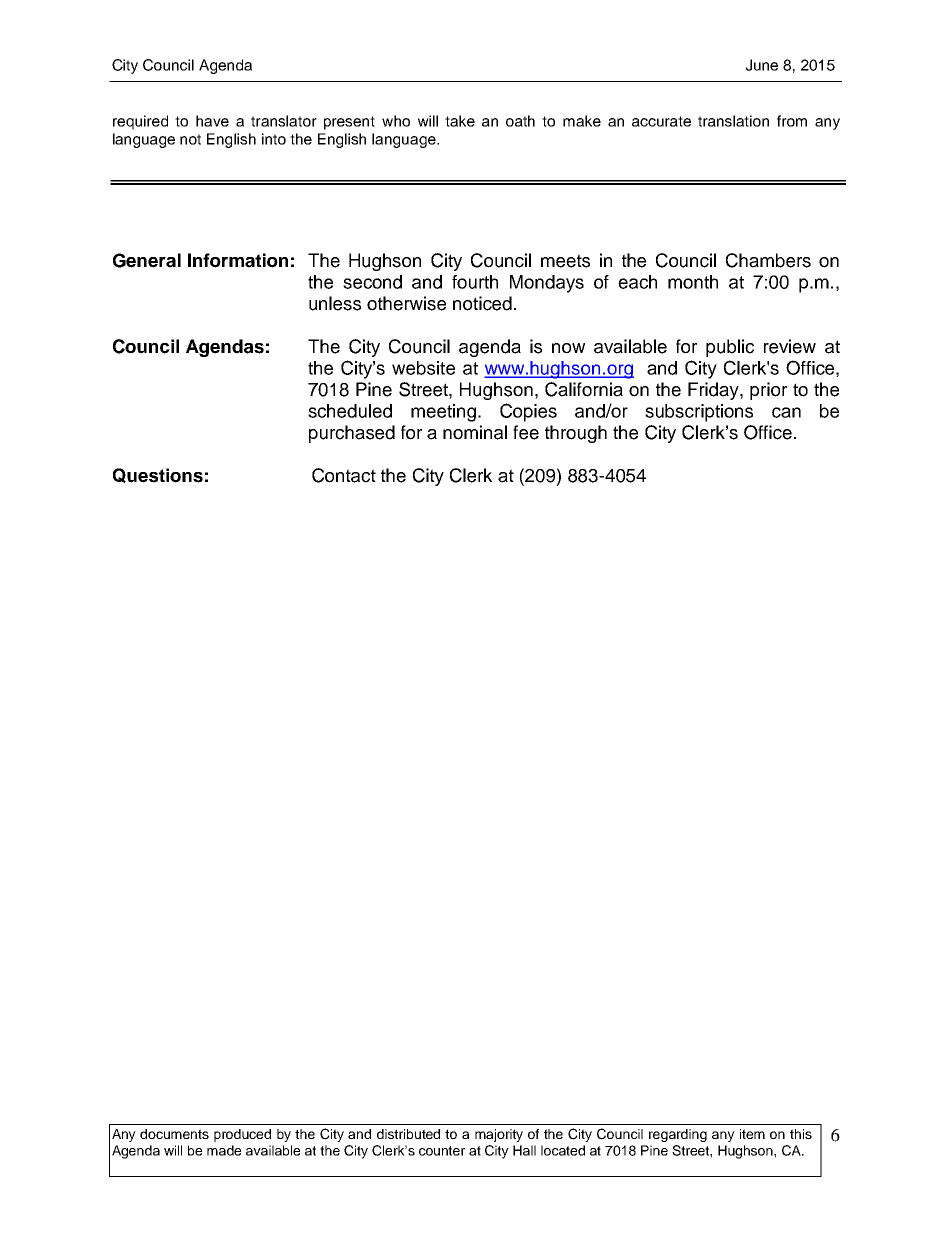  I want to click on nominal, so click(475, 432).
